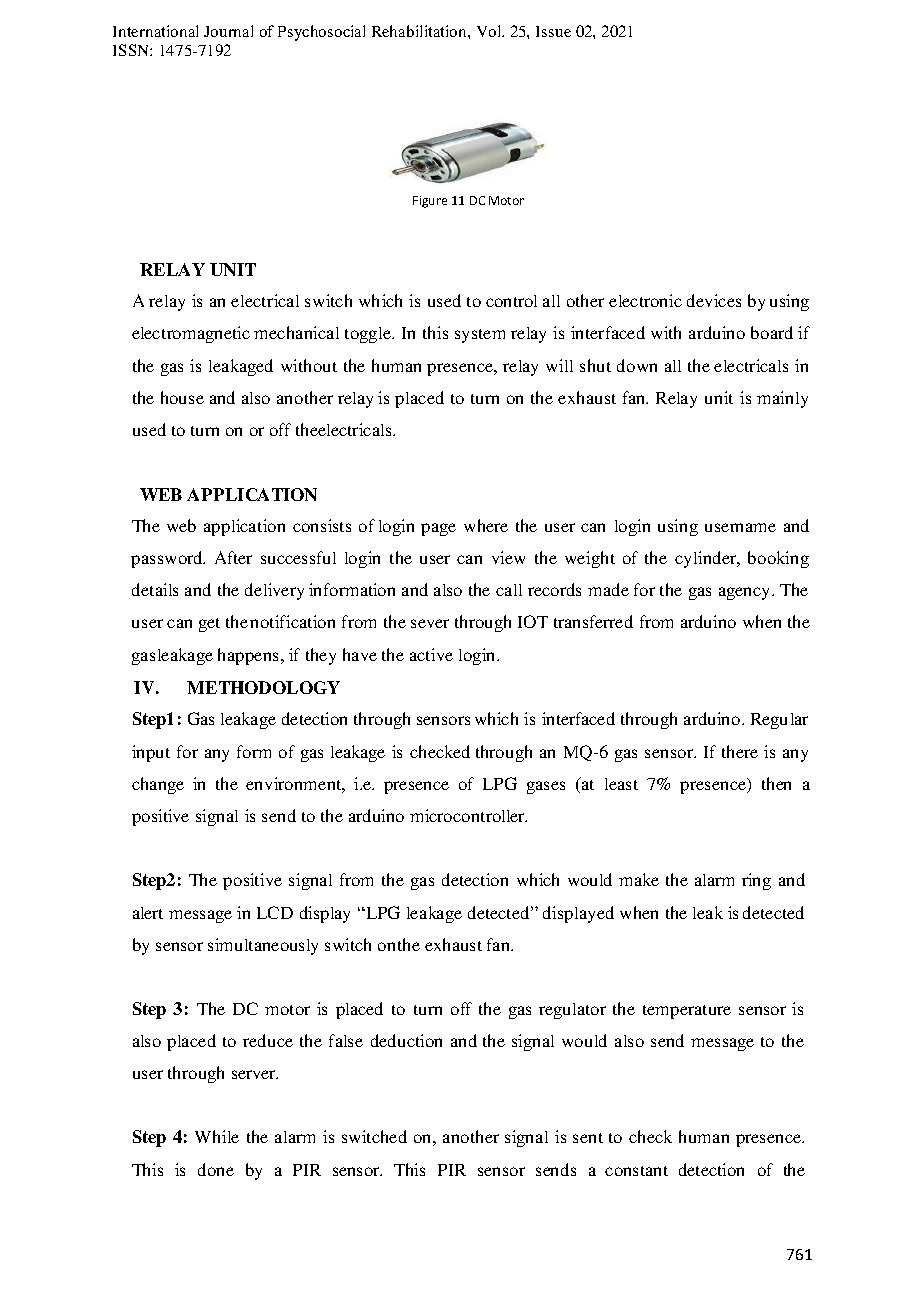  I want to click on mainly, so click(782, 399).
